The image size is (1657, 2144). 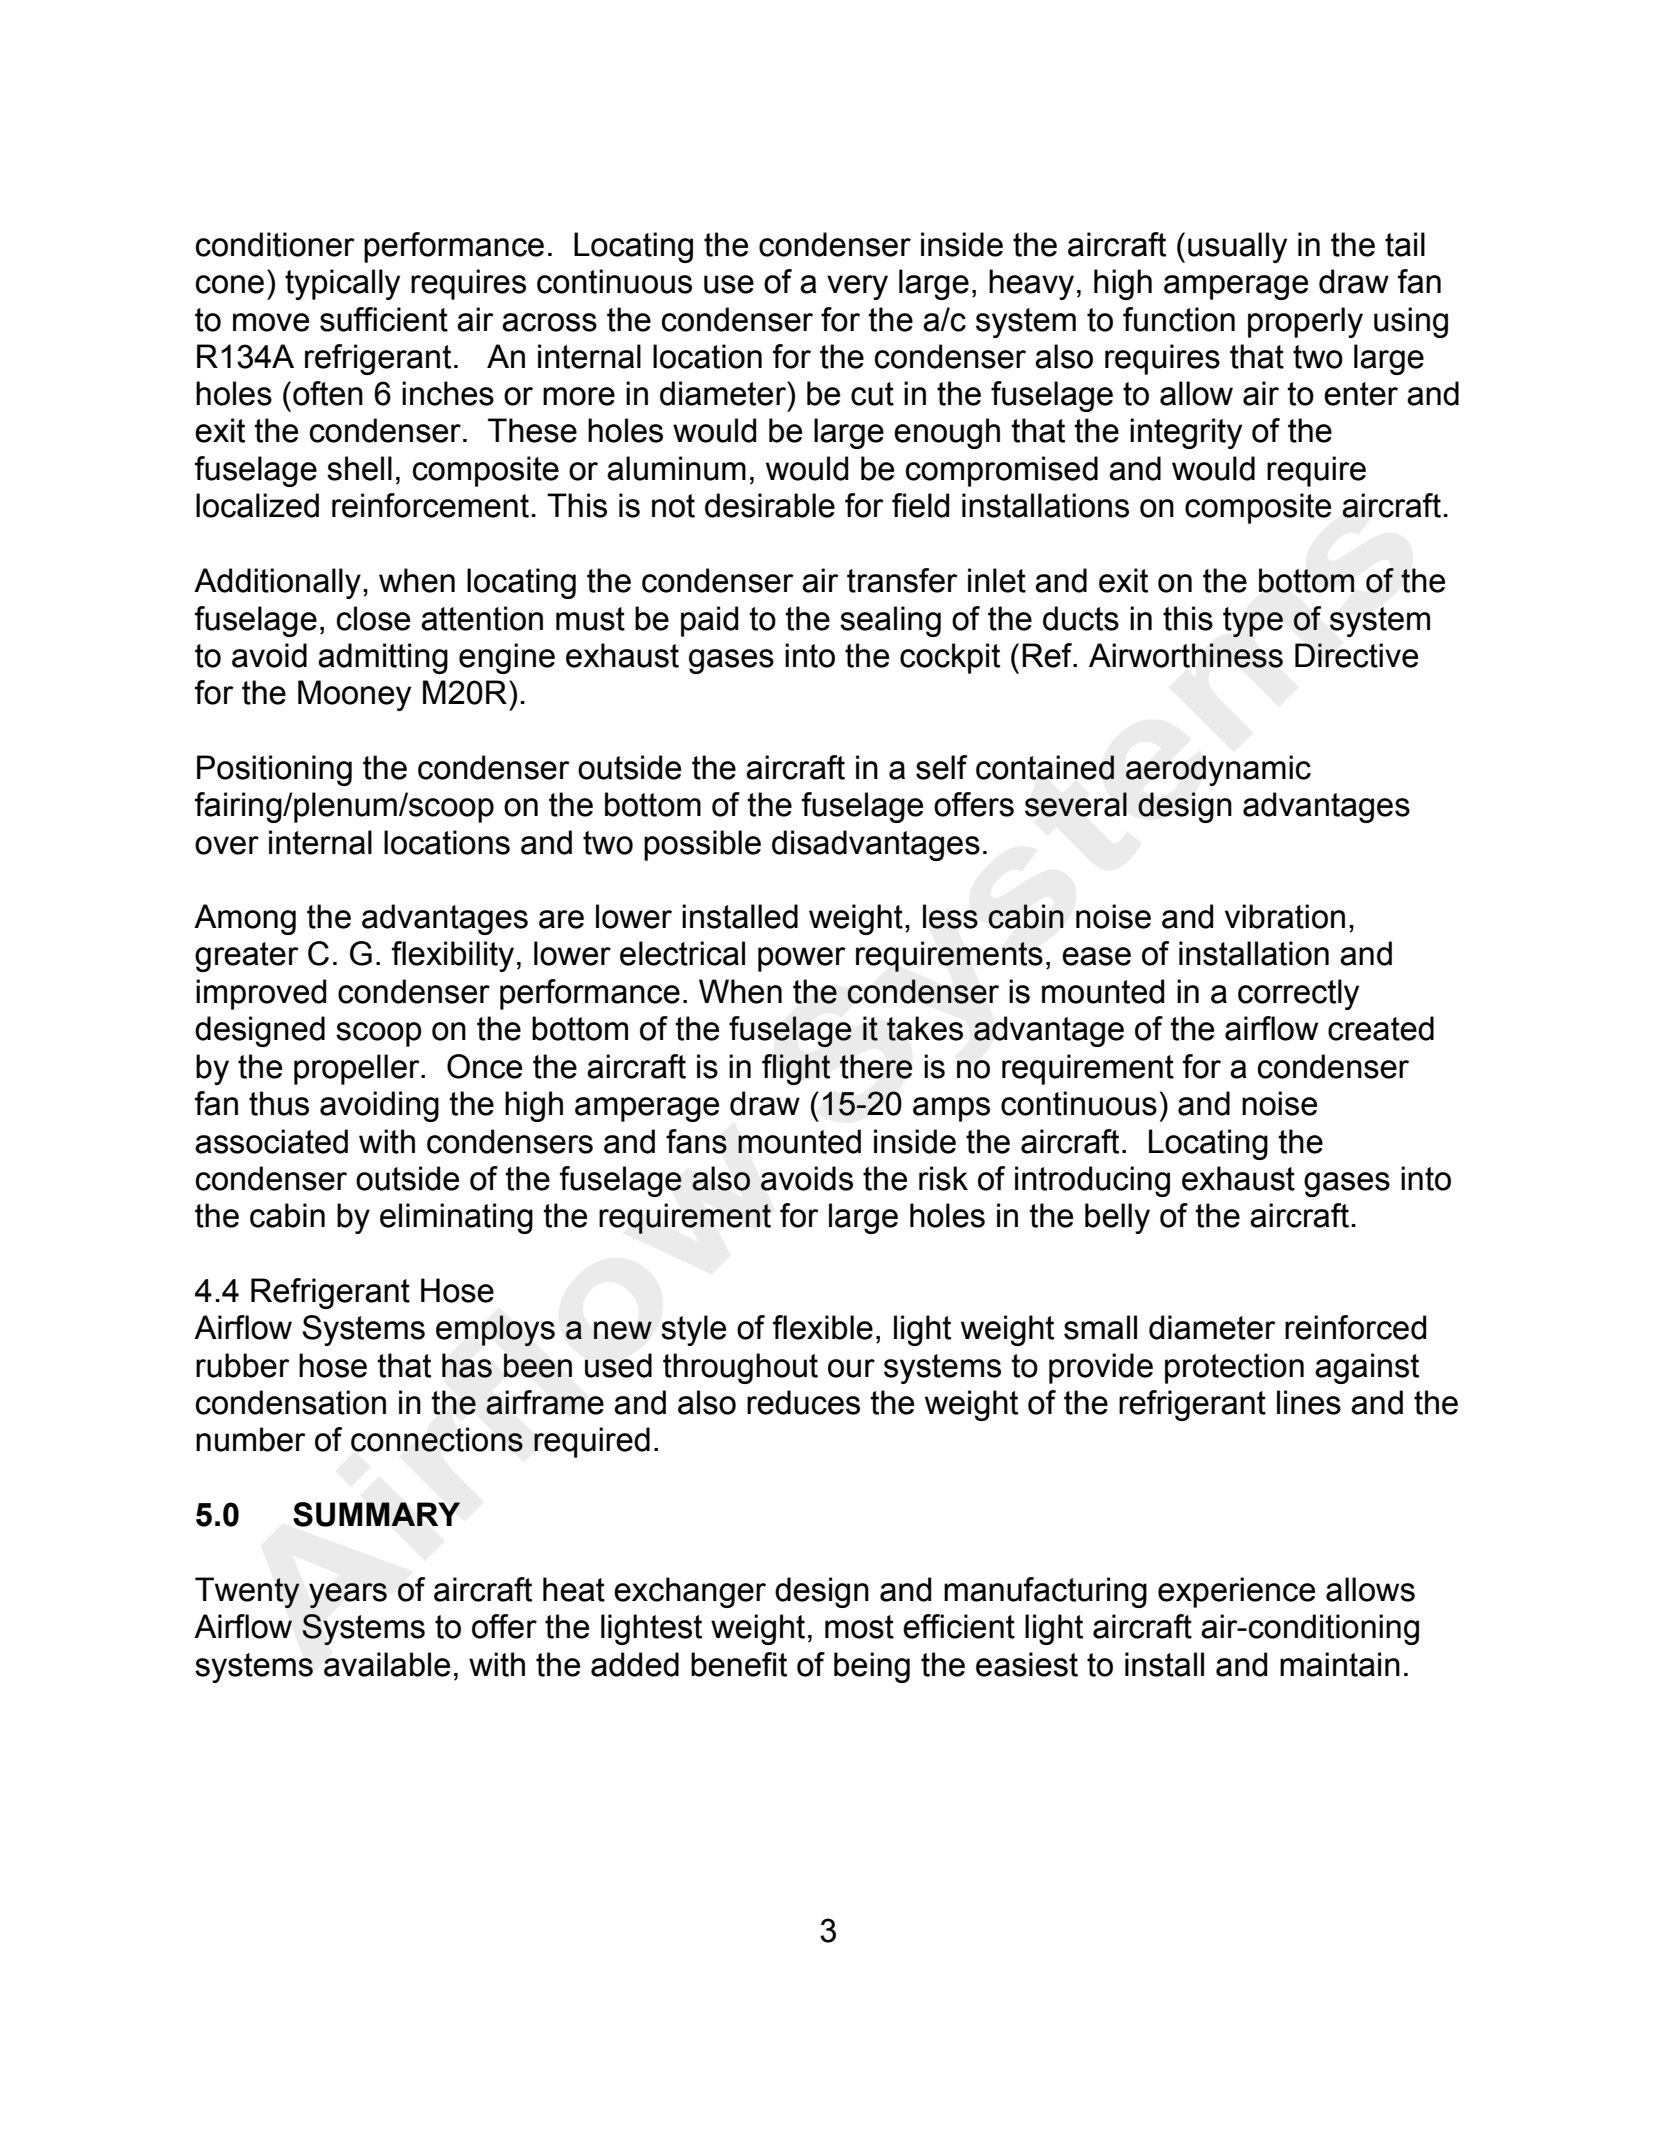 I want to click on employs, so click(x=495, y=1330).
